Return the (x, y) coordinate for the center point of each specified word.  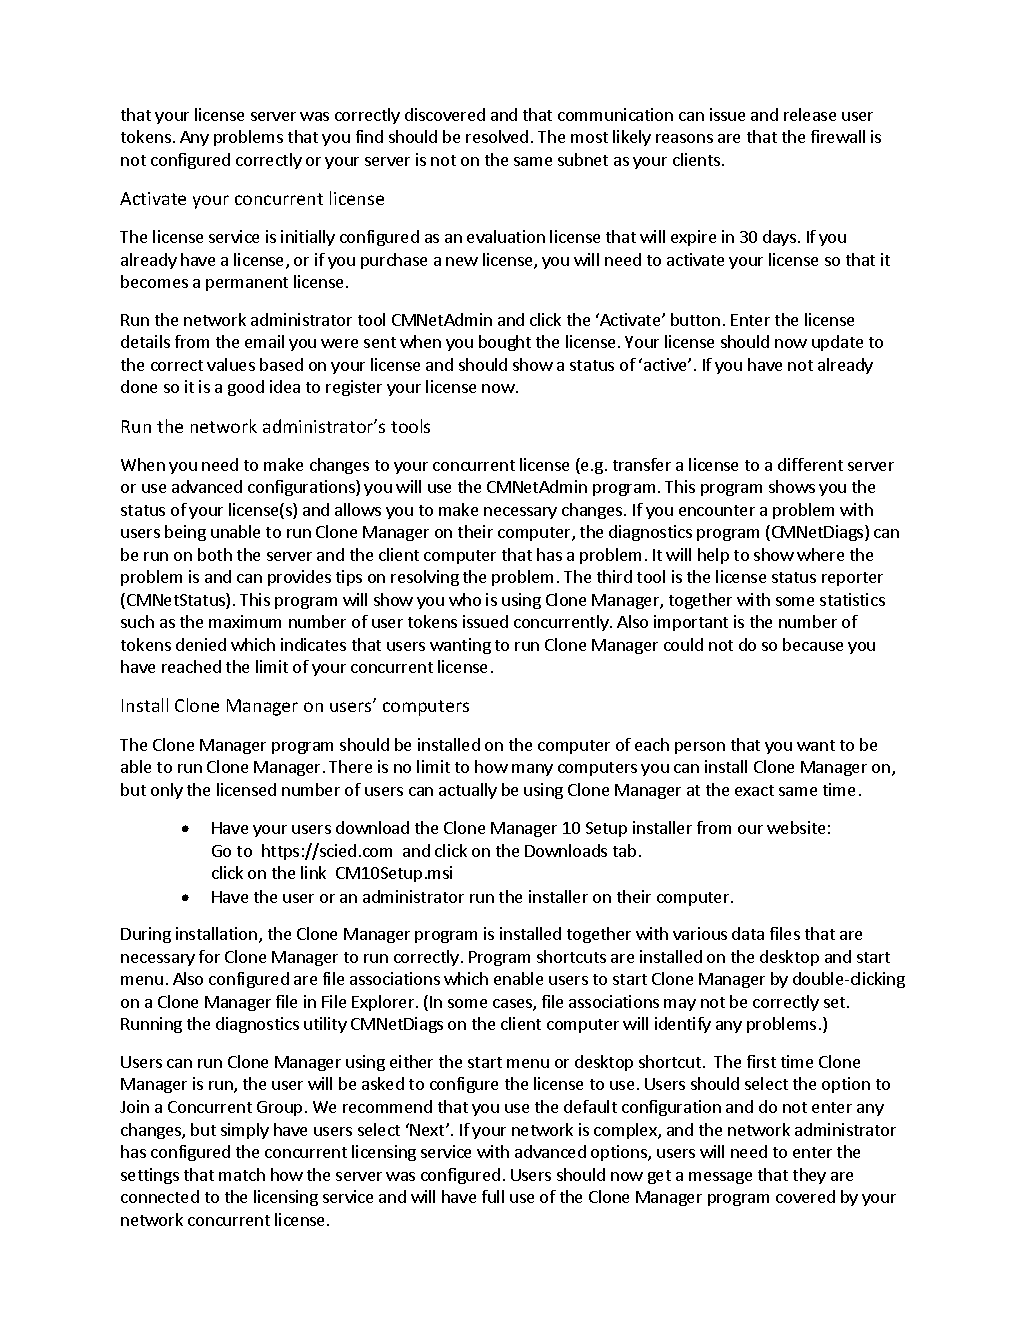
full (493, 1196)
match (242, 1174)
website (796, 827)
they (809, 1176)
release (810, 114)
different (810, 464)
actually (468, 791)
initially (308, 238)
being (185, 533)
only (167, 791)
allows (358, 509)
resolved (497, 136)
